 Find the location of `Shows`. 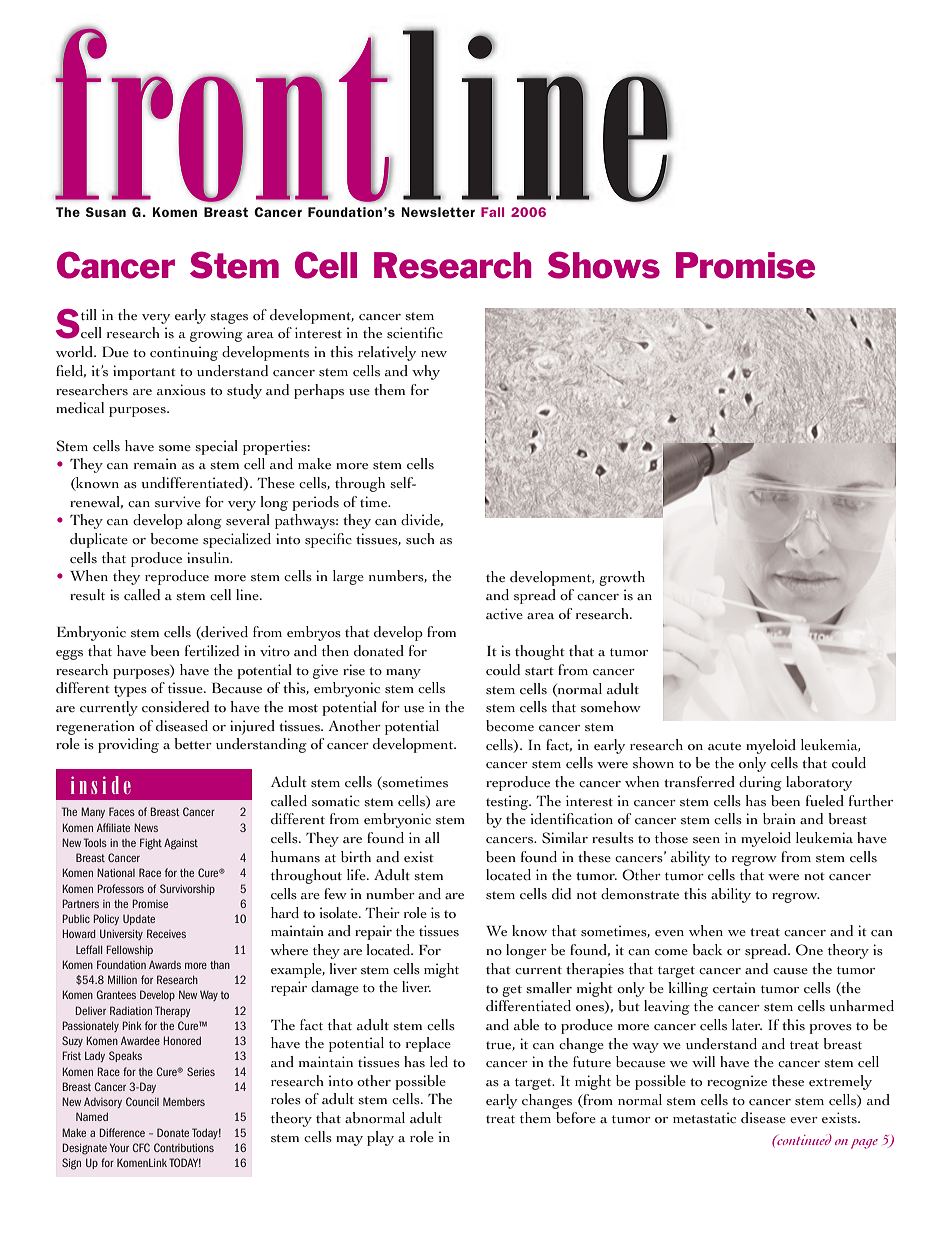

Shows is located at coordinates (604, 265).
